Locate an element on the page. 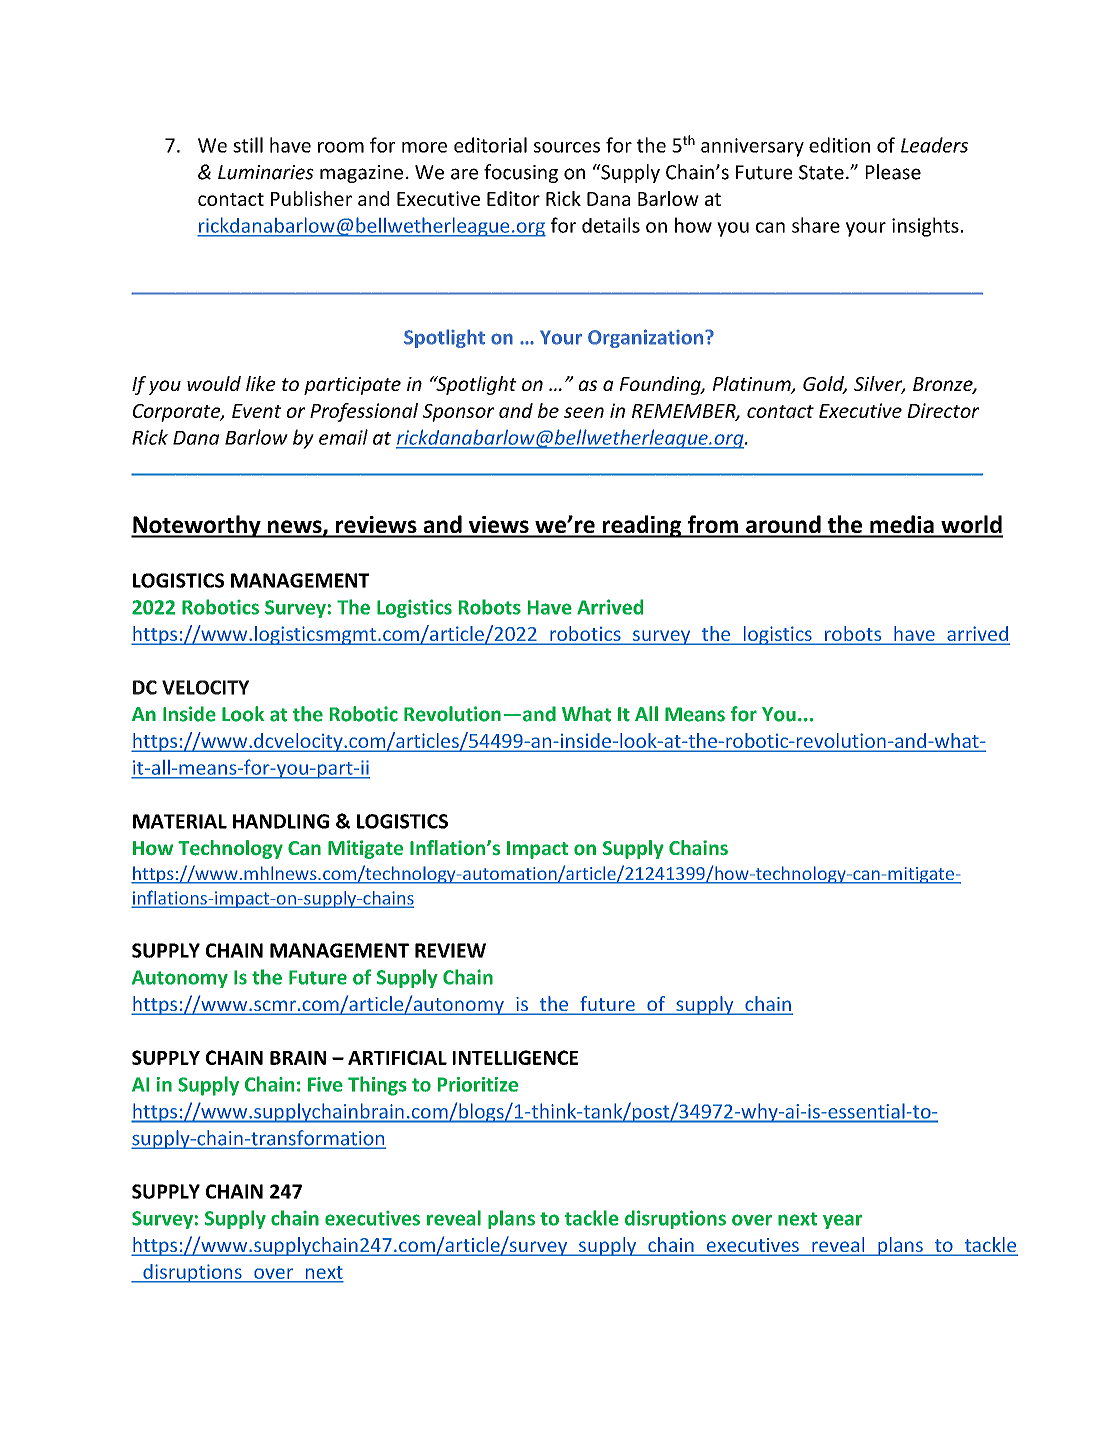  Director is located at coordinates (943, 410).
